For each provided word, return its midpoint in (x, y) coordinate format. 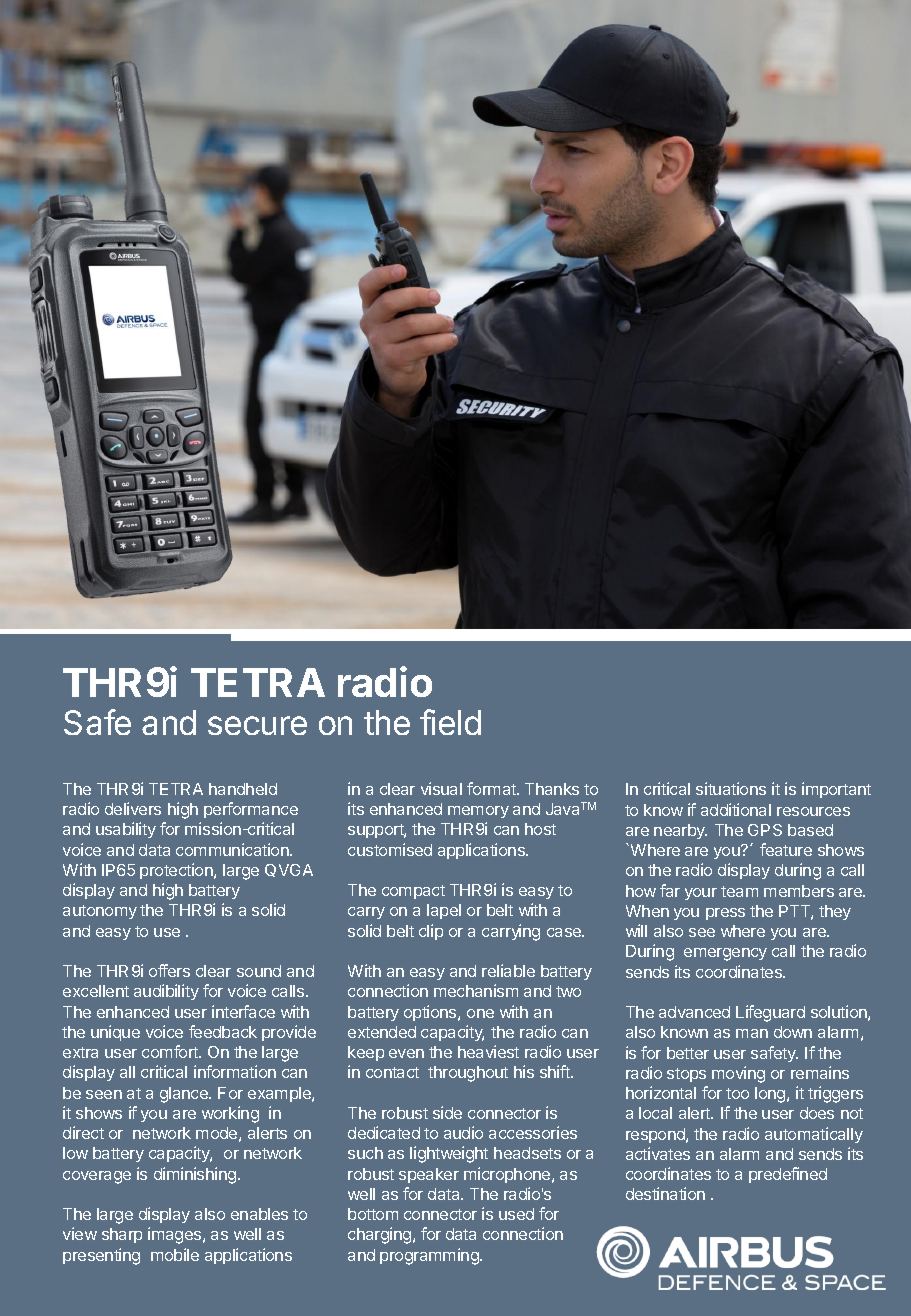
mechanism (476, 990)
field (450, 722)
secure (257, 725)
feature (786, 849)
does (817, 1113)
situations (731, 788)
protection (177, 871)
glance (185, 1095)
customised (390, 849)
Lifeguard (770, 1013)
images (176, 1235)
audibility (166, 992)
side (447, 1112)
